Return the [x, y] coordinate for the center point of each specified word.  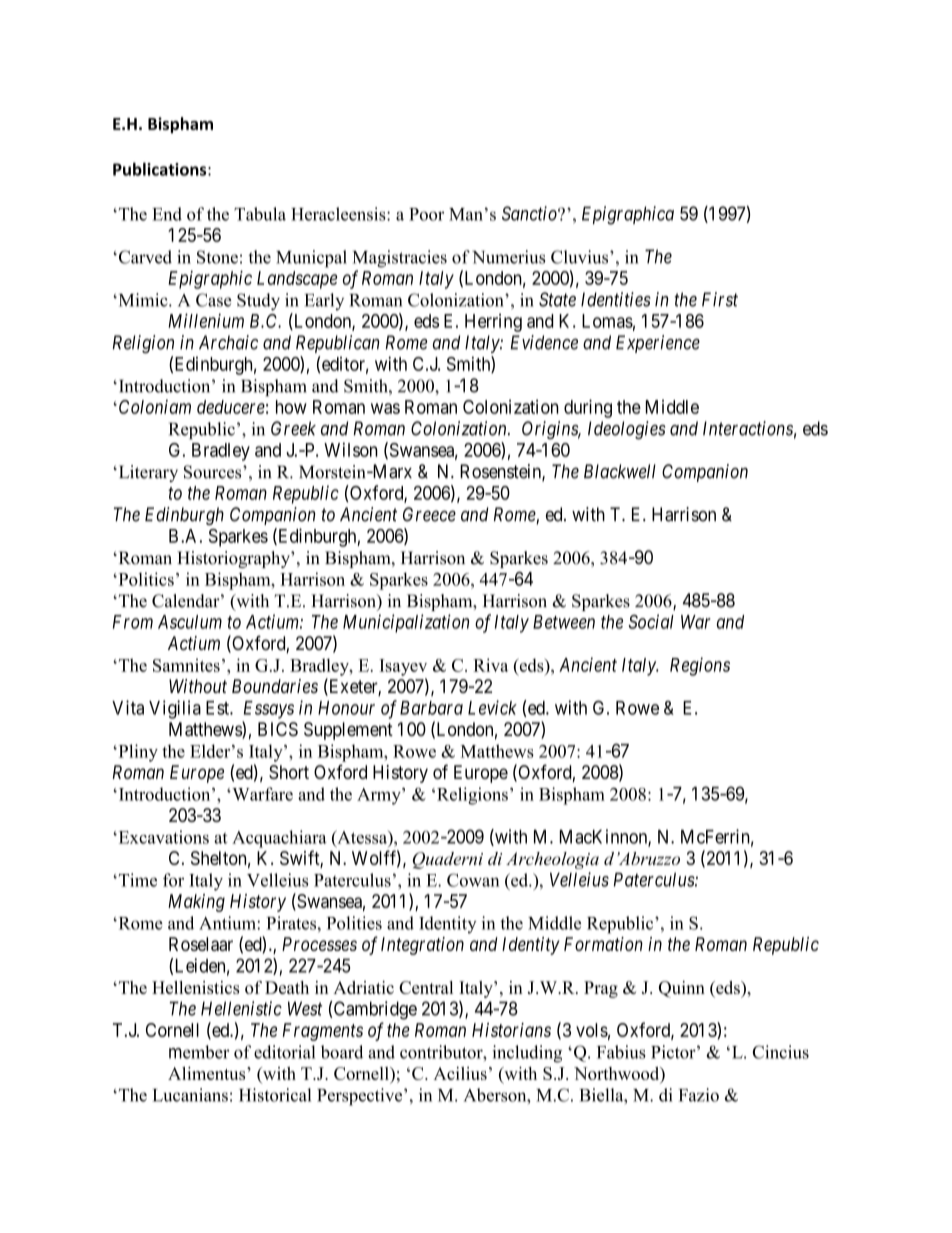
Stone [217, 257]
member [199, 1052]
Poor [426, 214]
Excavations [162, 837]
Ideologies [626, 430]
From [133, 622]
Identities [616, 299]
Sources [214, 472]
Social [651, 621]
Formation [603, 944]
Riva [490, 665]
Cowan [473, 880]
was [385, 408]
